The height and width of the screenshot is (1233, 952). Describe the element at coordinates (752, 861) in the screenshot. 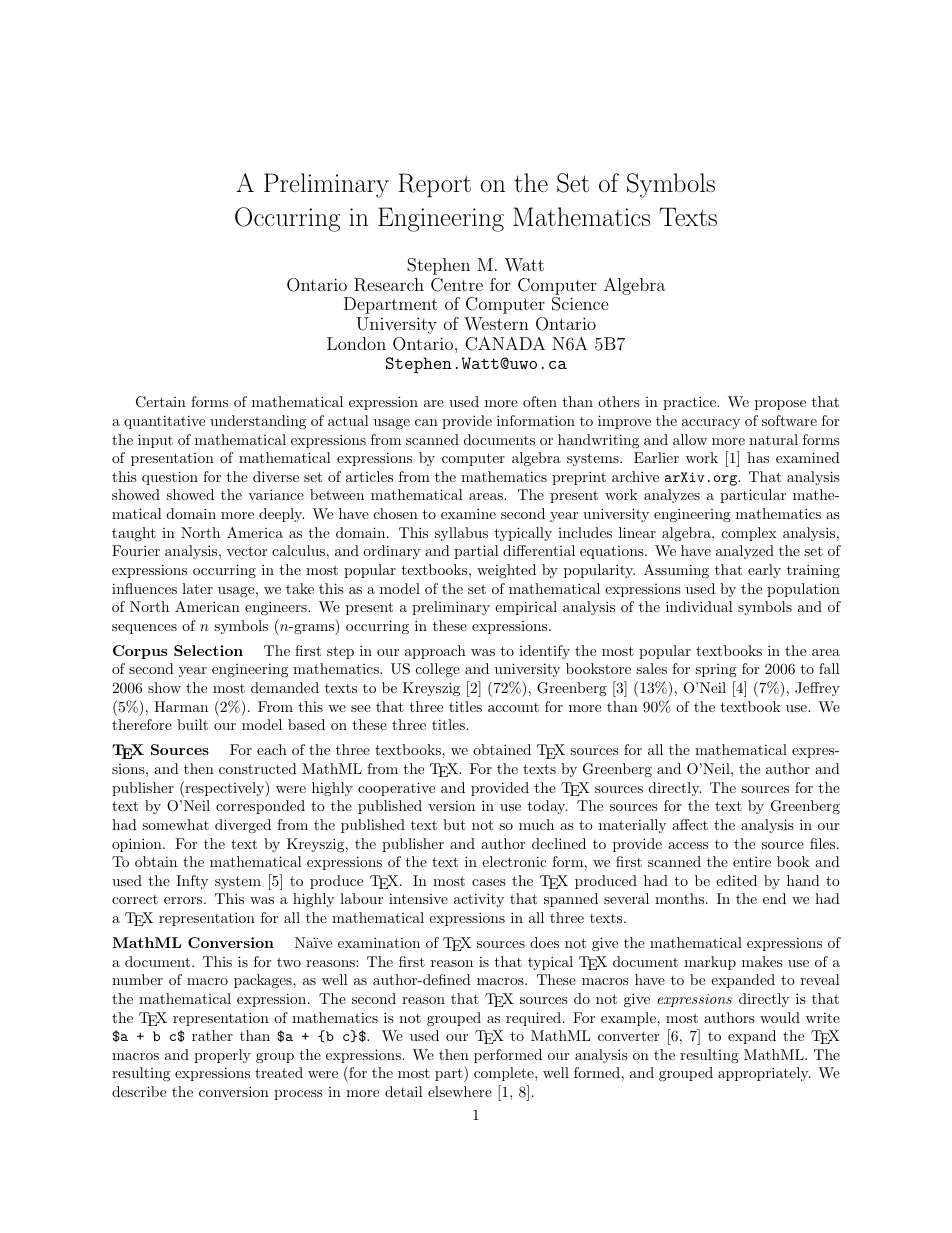

I see `entire` at that location.
